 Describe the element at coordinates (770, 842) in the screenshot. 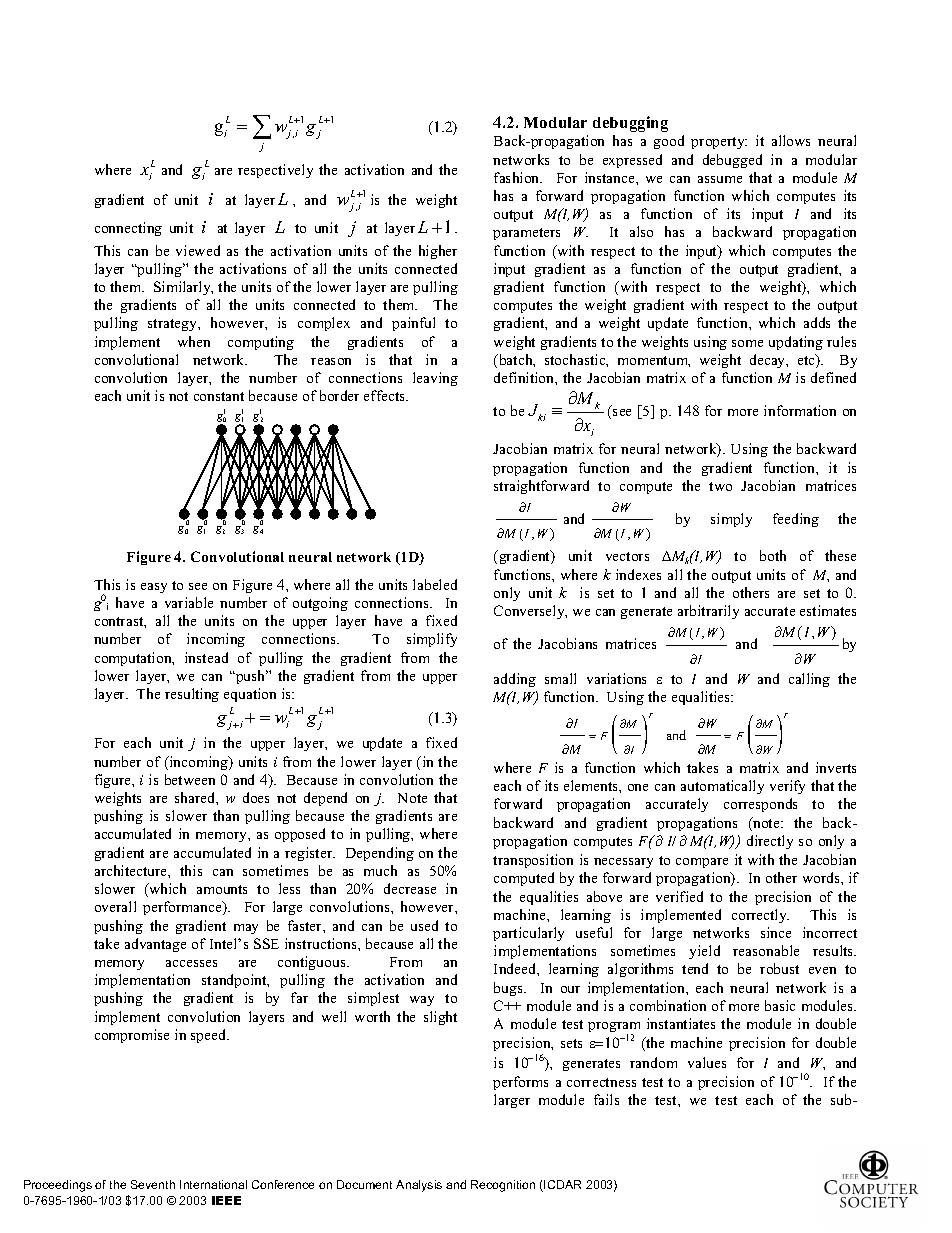

I see `directly` at that location.
